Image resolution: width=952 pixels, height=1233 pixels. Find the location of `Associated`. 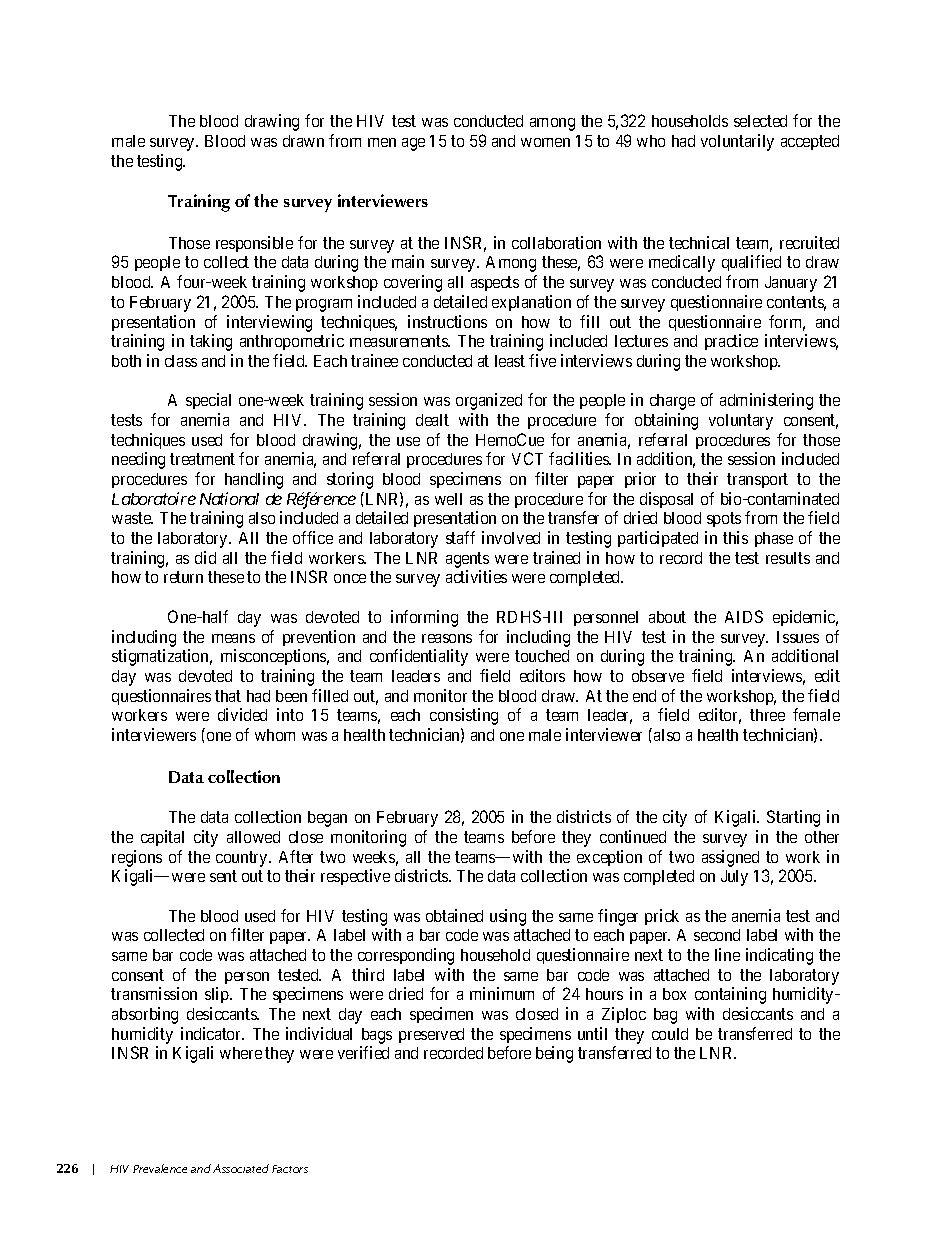

Associated is located at coordinates (241, 1168).
